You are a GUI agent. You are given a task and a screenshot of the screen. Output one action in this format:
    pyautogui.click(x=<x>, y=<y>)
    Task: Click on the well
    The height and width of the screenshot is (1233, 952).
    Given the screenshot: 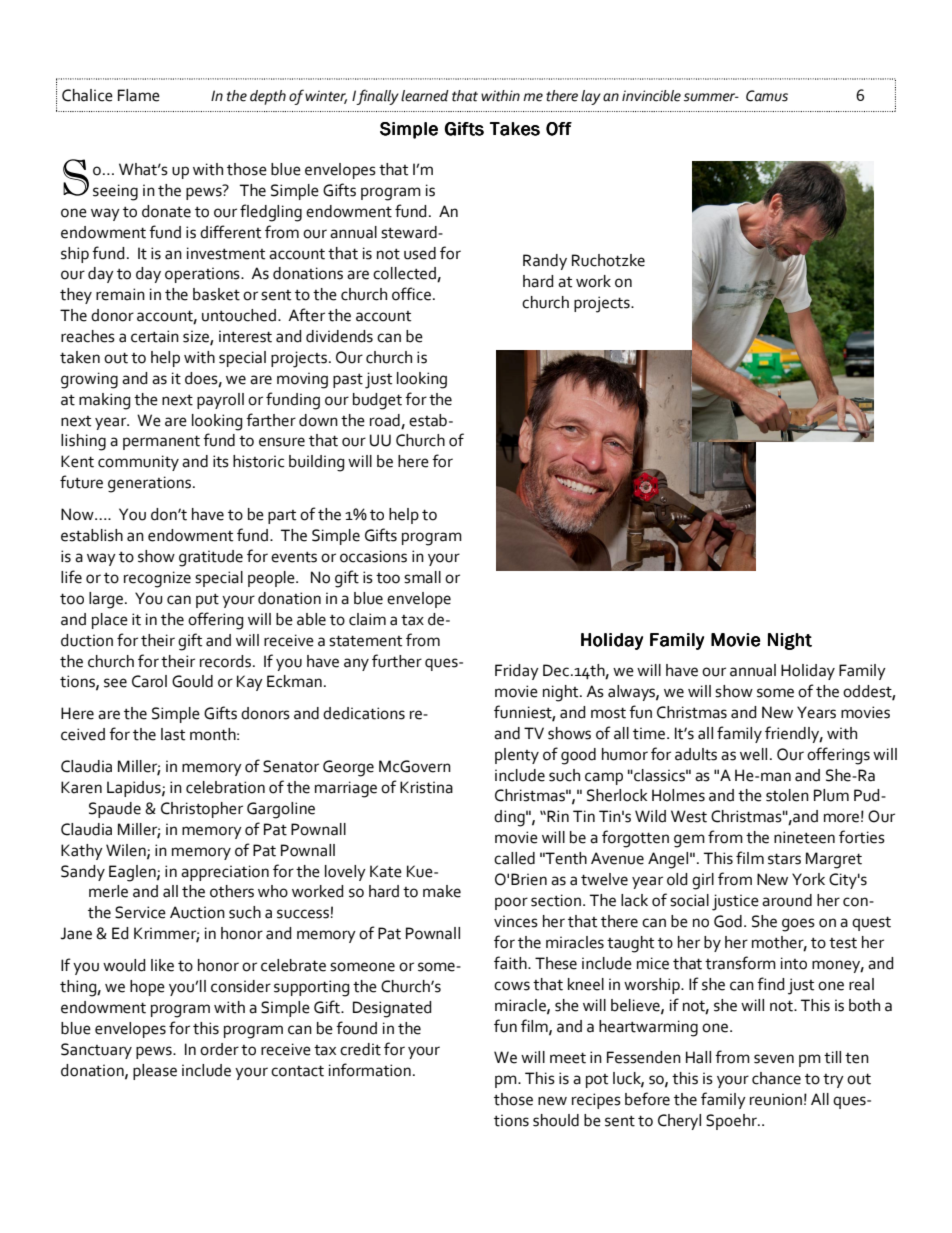 What is the action you would take?
    pyautogui.click(x=753, y=754)
